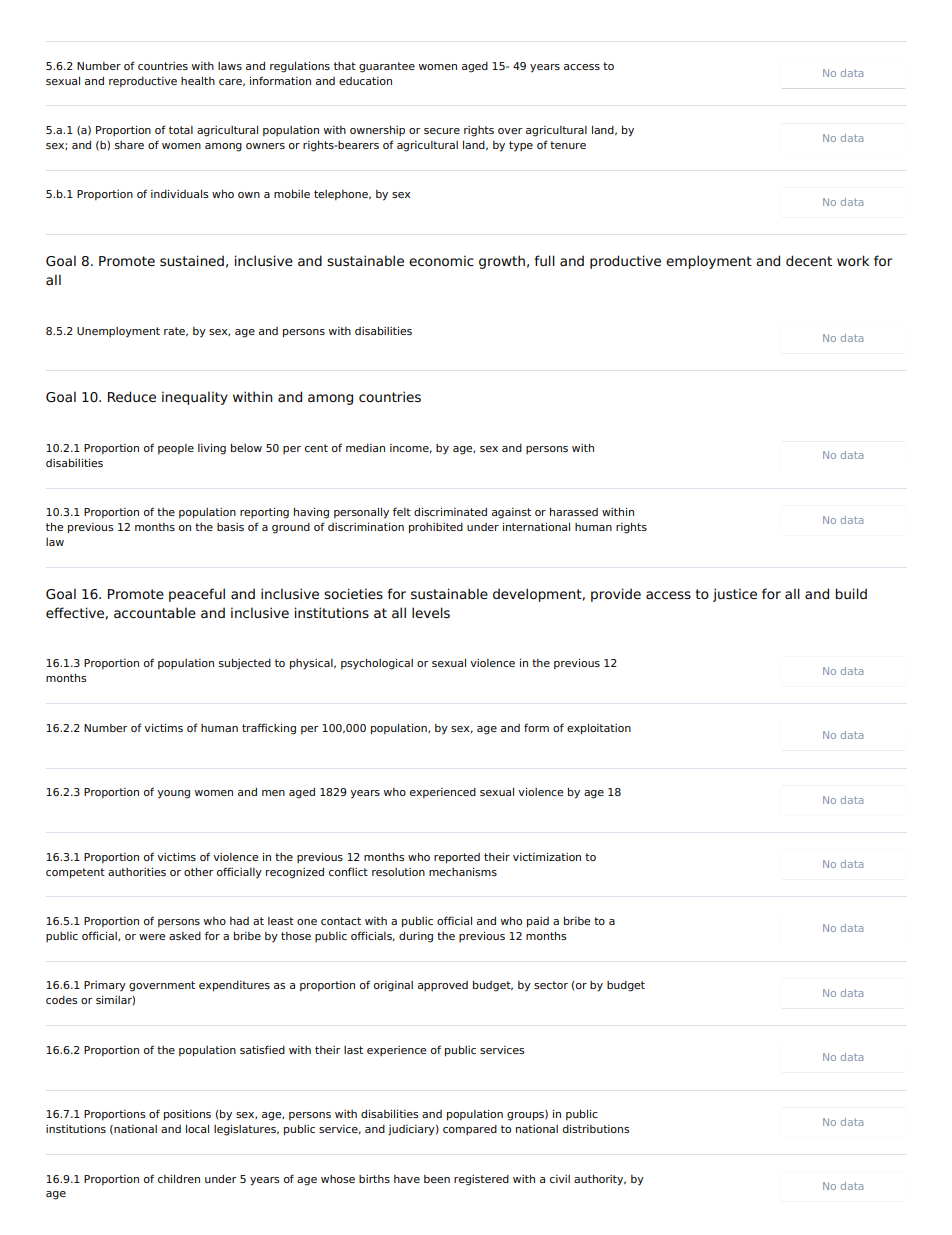 This document has width=952, height=1235. I want to click on people, so click(176, 449).
